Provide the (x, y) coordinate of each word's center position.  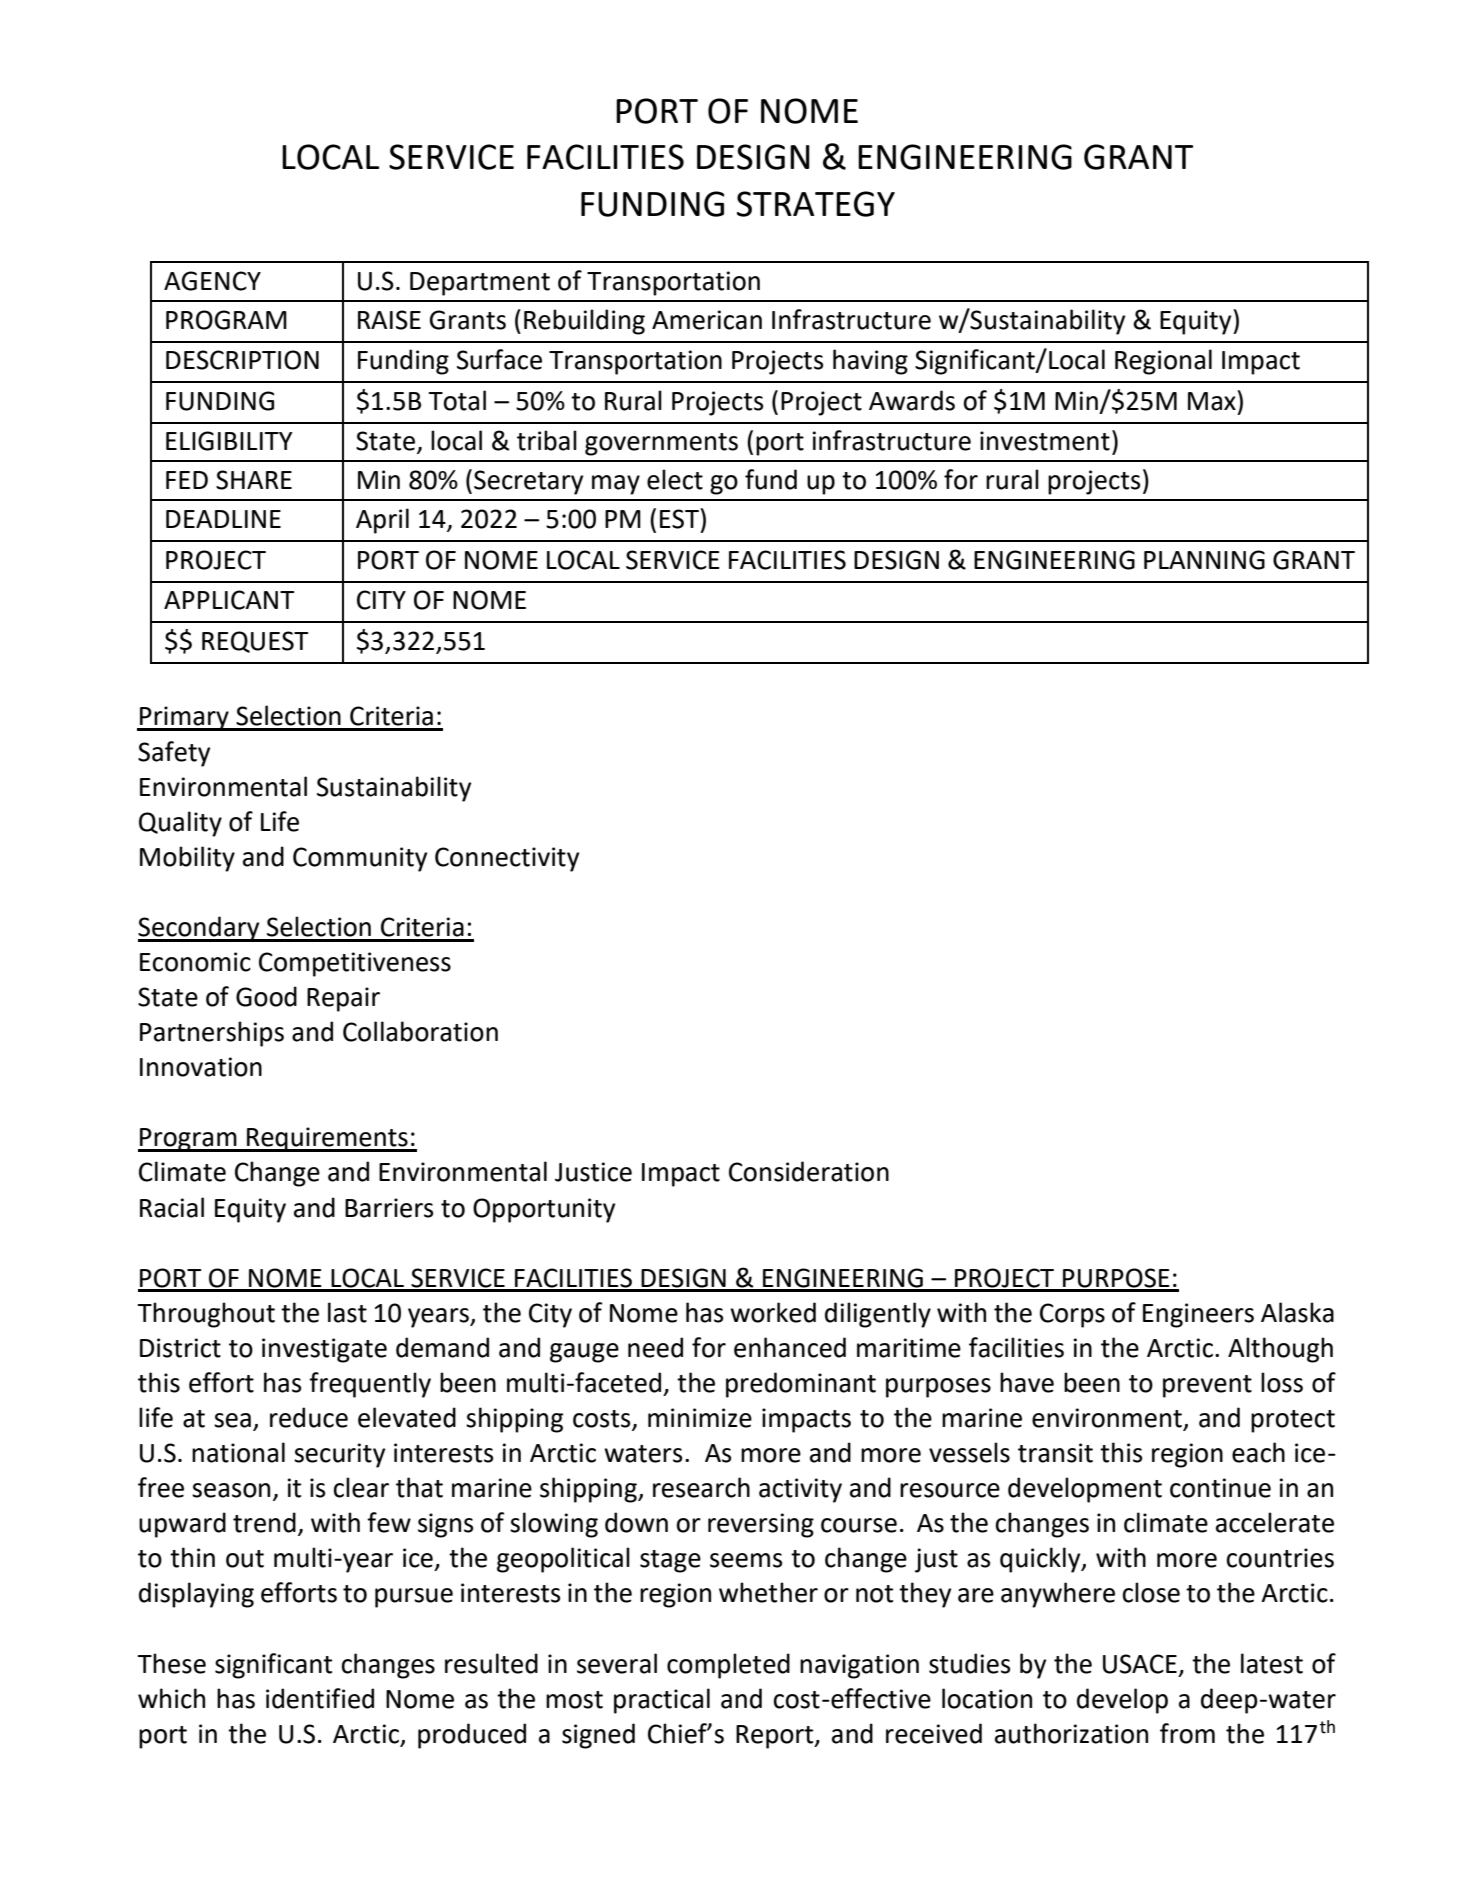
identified (320, 1698)
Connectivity (507, 859)
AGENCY (212, 281)
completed (728, 1666)
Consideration (809, 1171)
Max (1213, 400)
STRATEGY (816, 204)
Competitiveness (355, 964)
